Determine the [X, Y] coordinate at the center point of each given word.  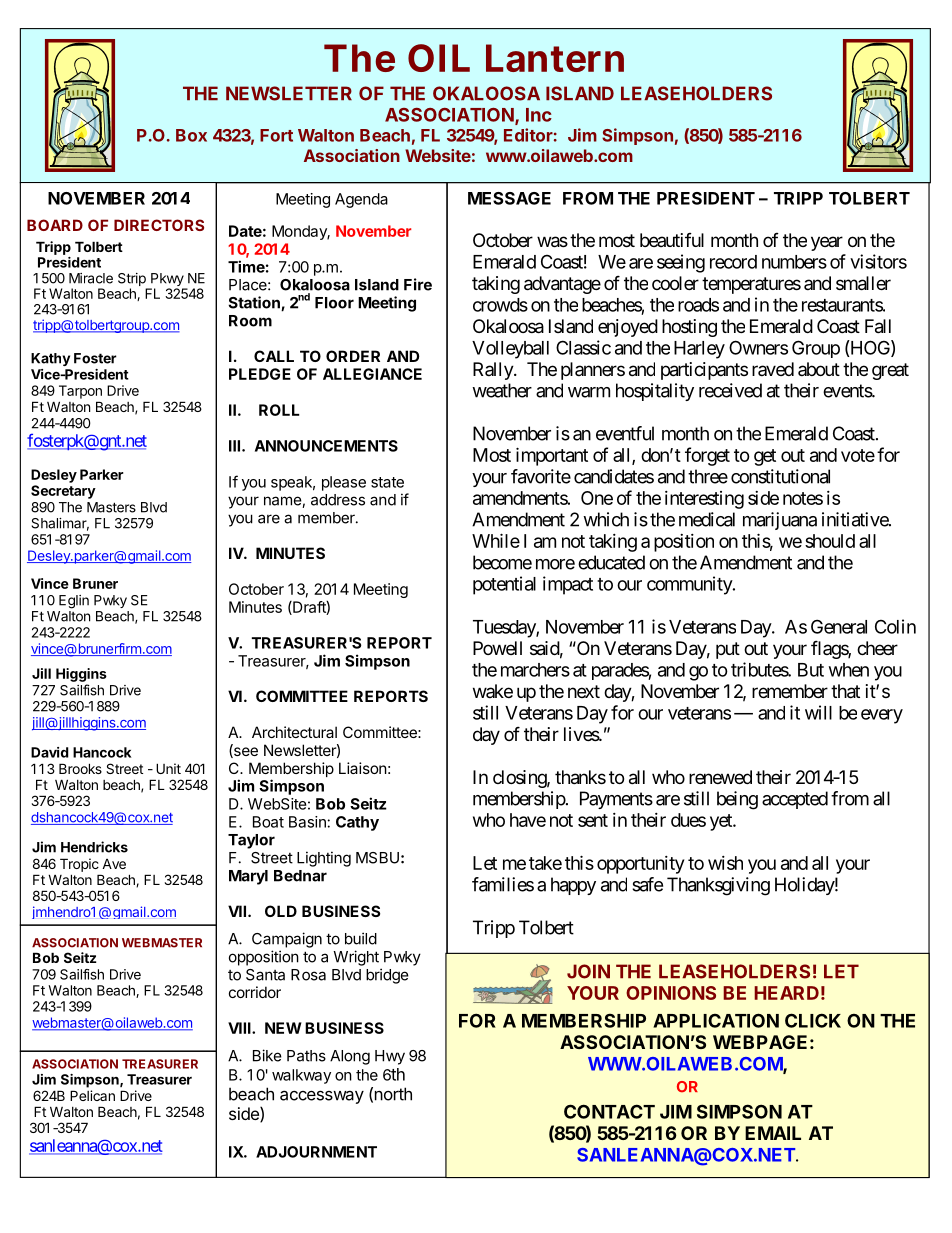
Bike [267, 1055]
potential [504, 585]
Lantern [555, 58]
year [827, 243]
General [839, 626]
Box [191, 135]
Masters [111, 507]
